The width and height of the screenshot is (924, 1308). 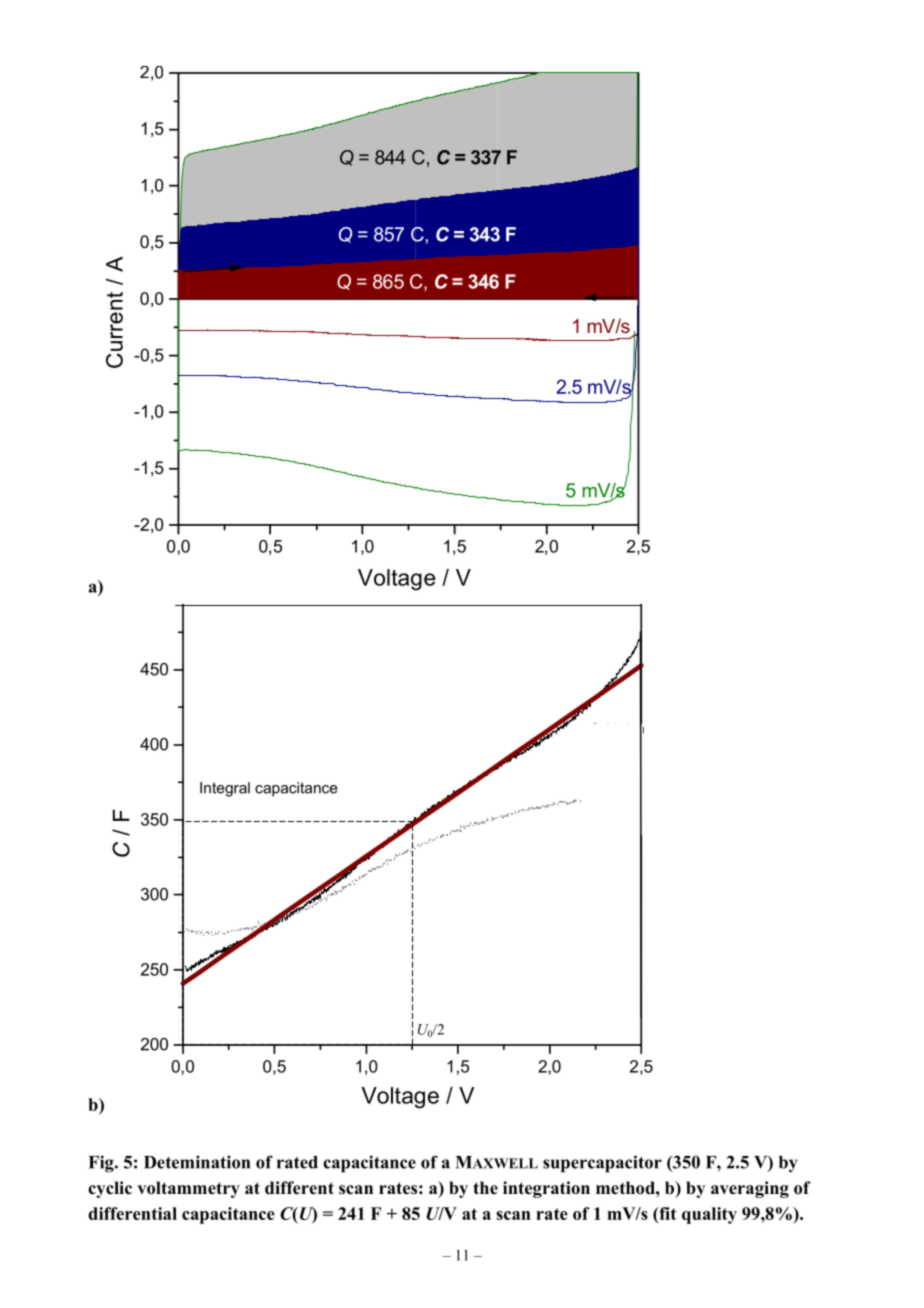 I want to click on averaging, so click(x=750, y=1189).
